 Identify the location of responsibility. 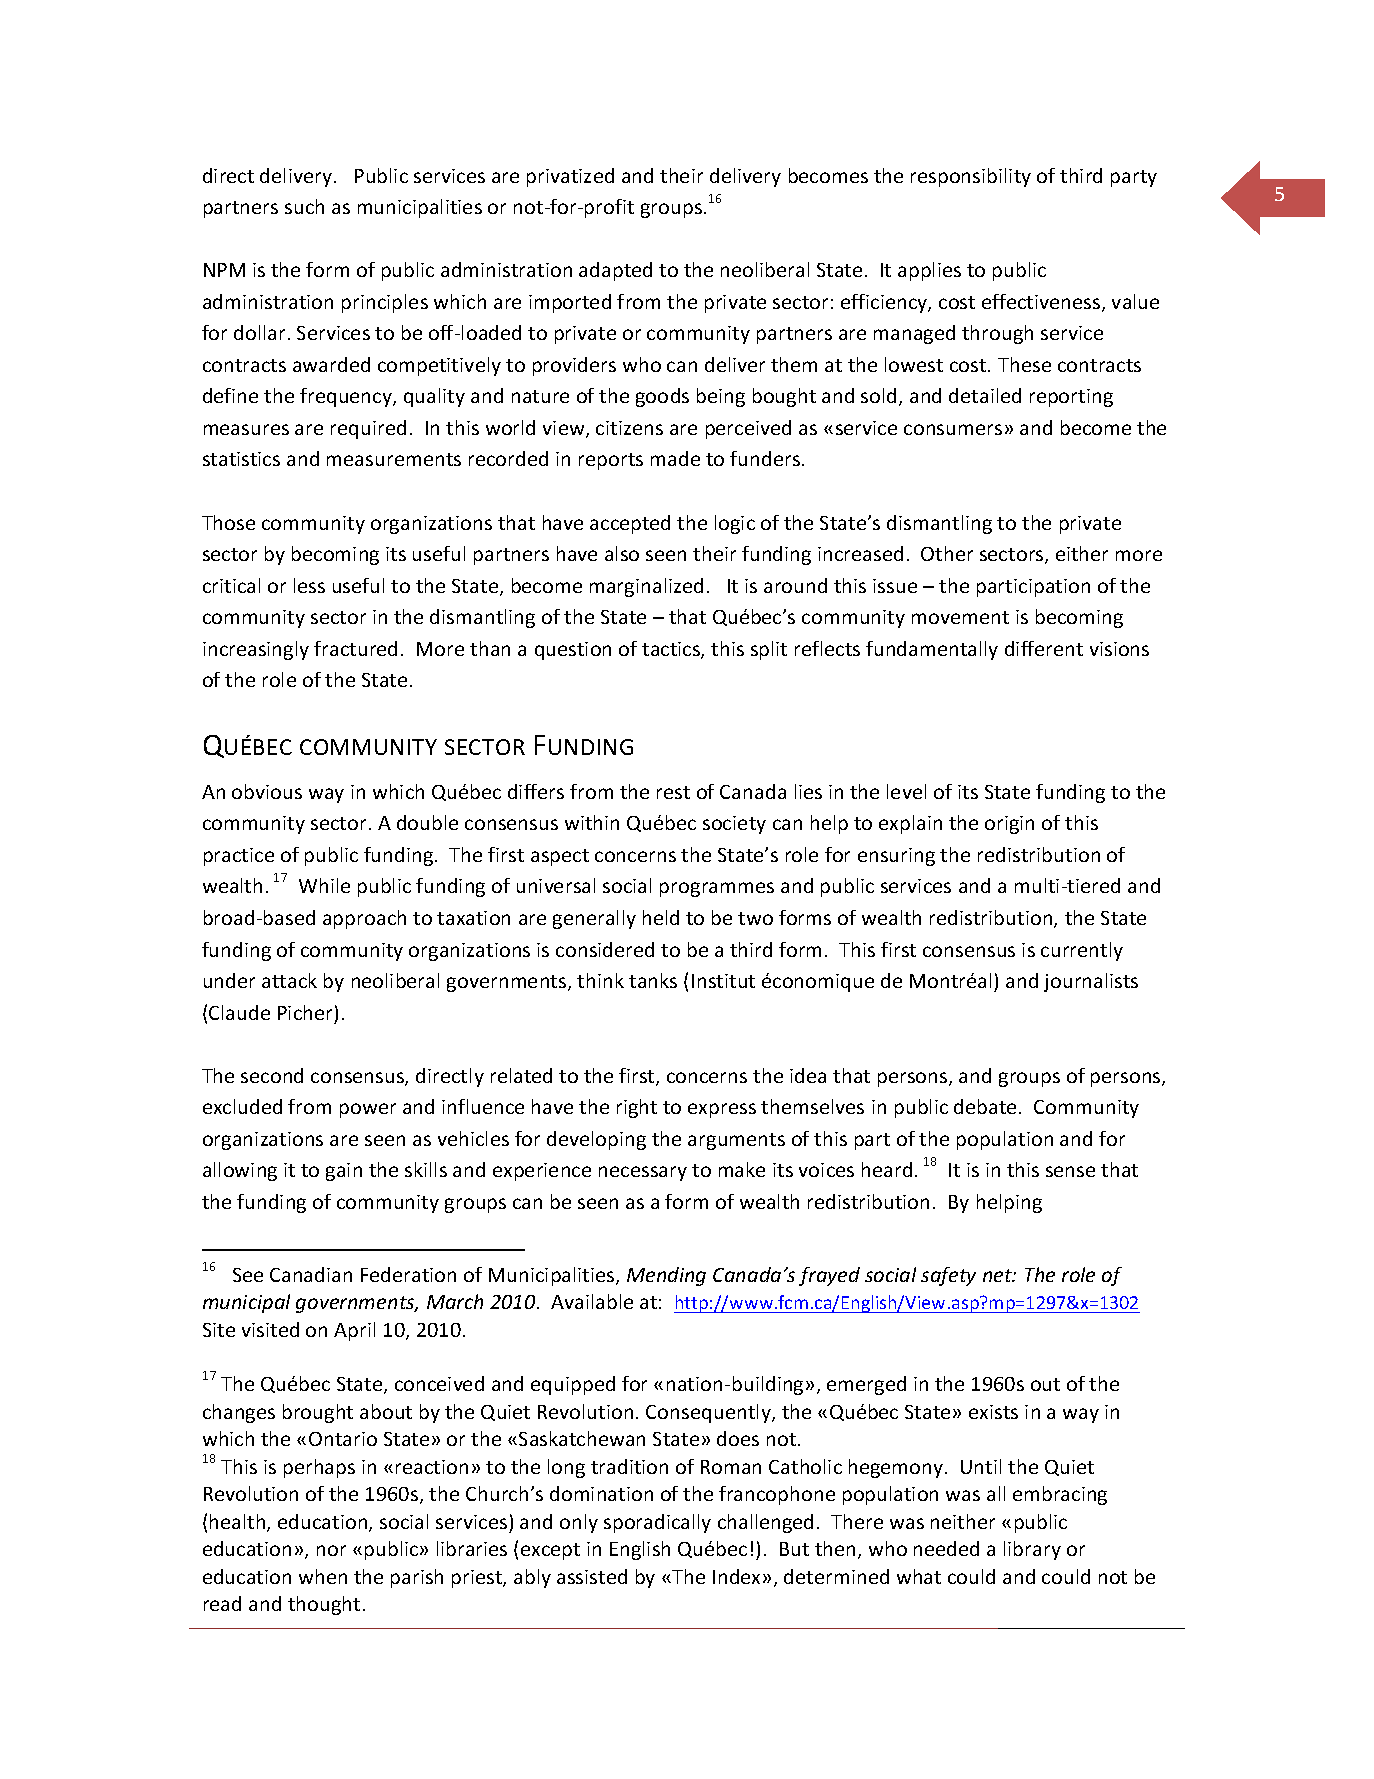
(971, 177).
